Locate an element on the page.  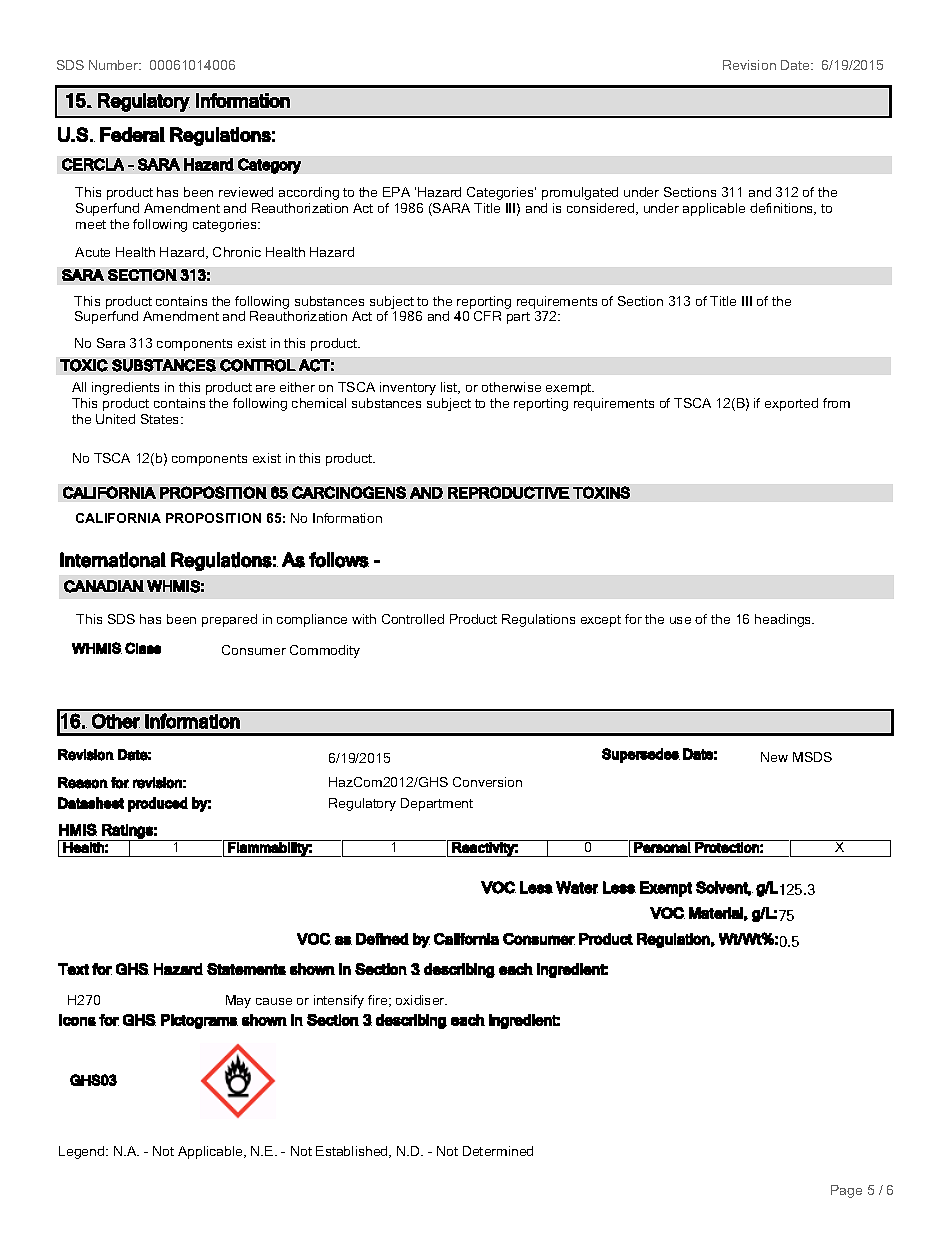
New is located at coordinates (774, 757).
